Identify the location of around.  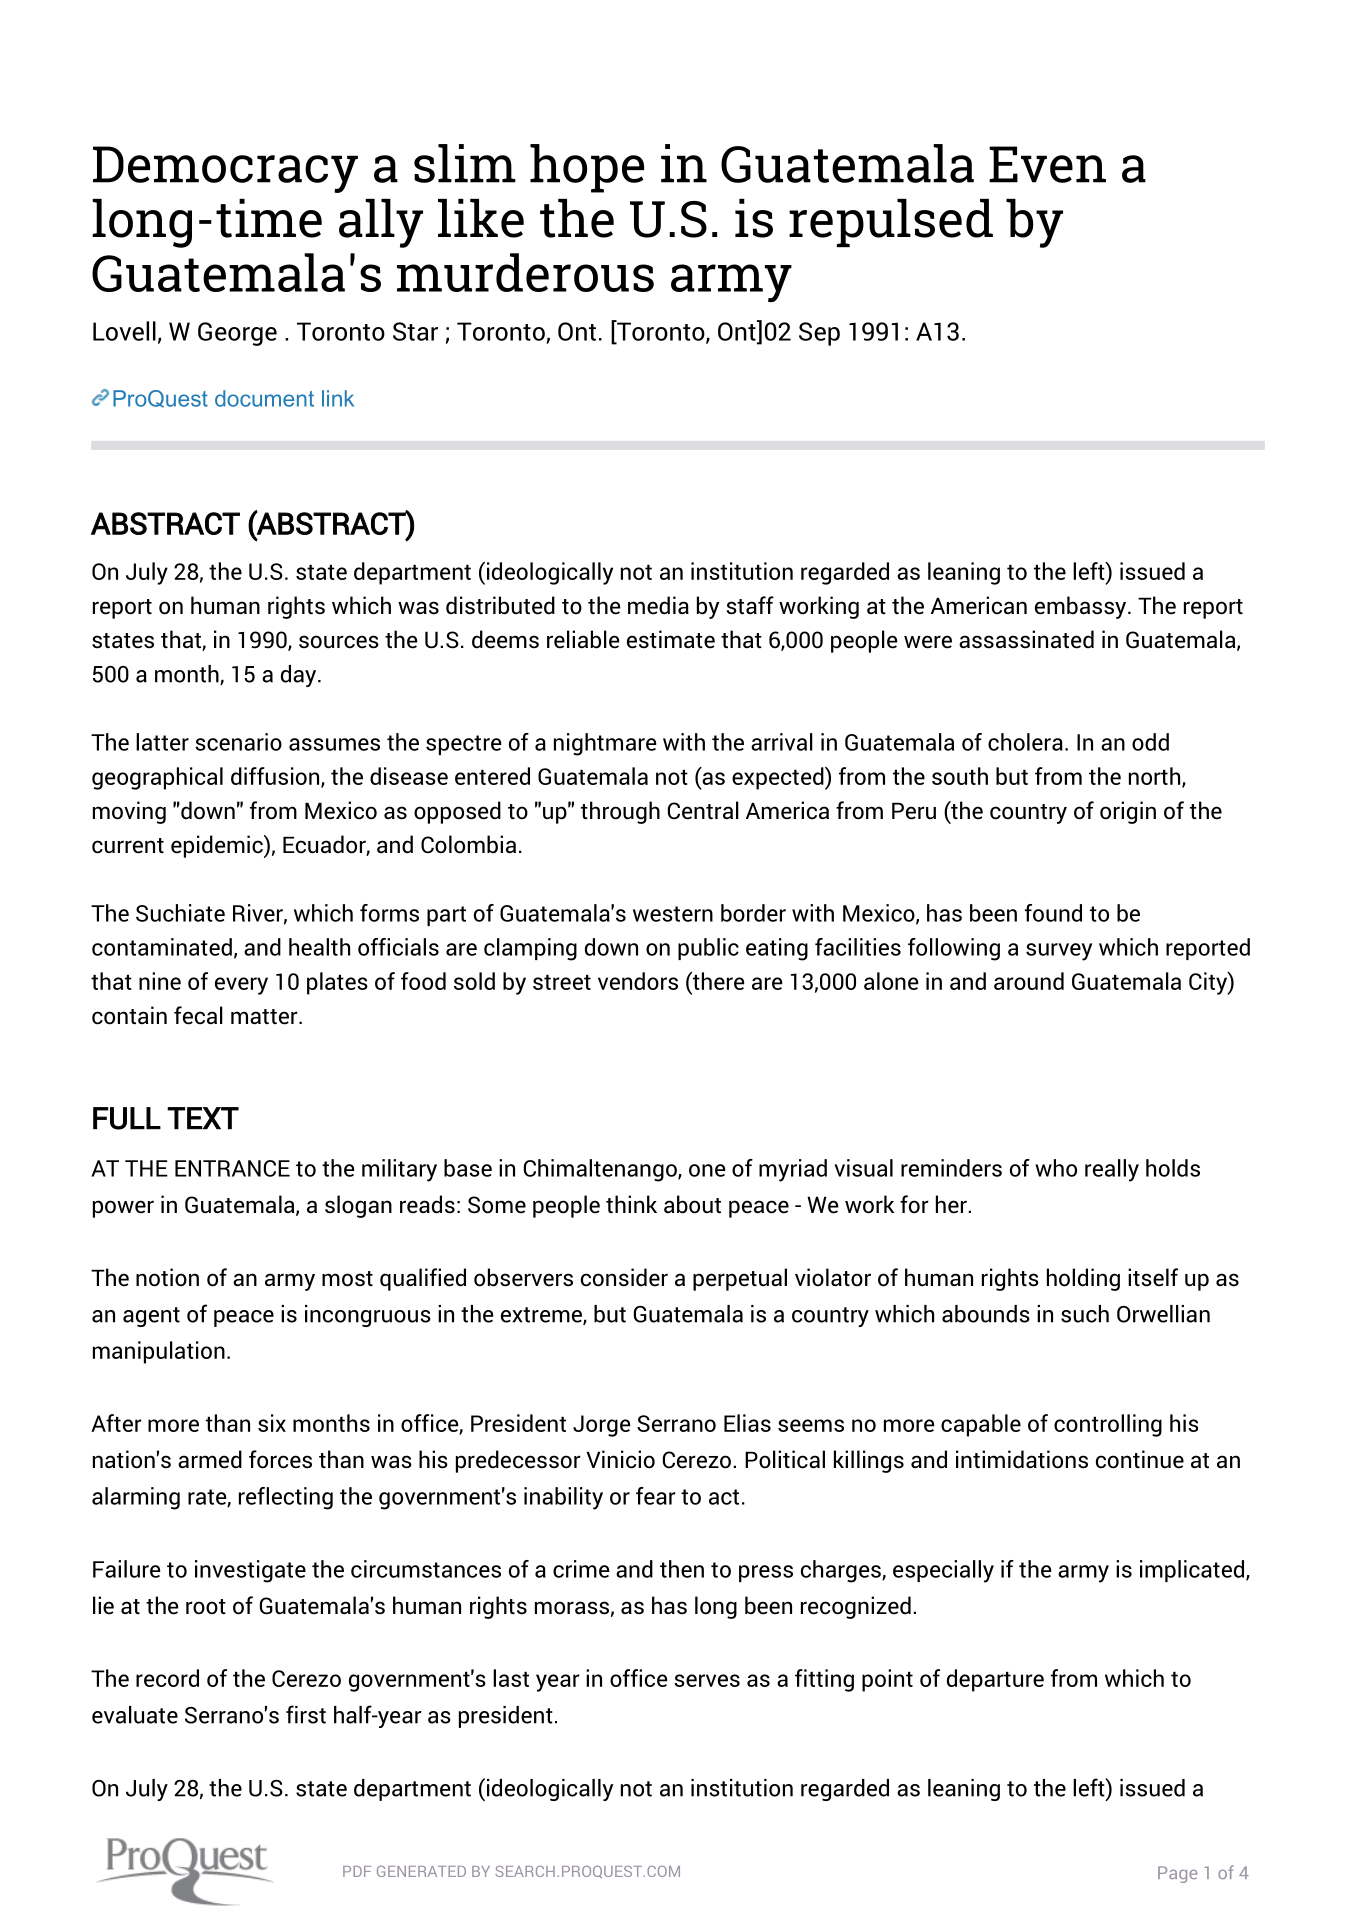
(1029, 981).
